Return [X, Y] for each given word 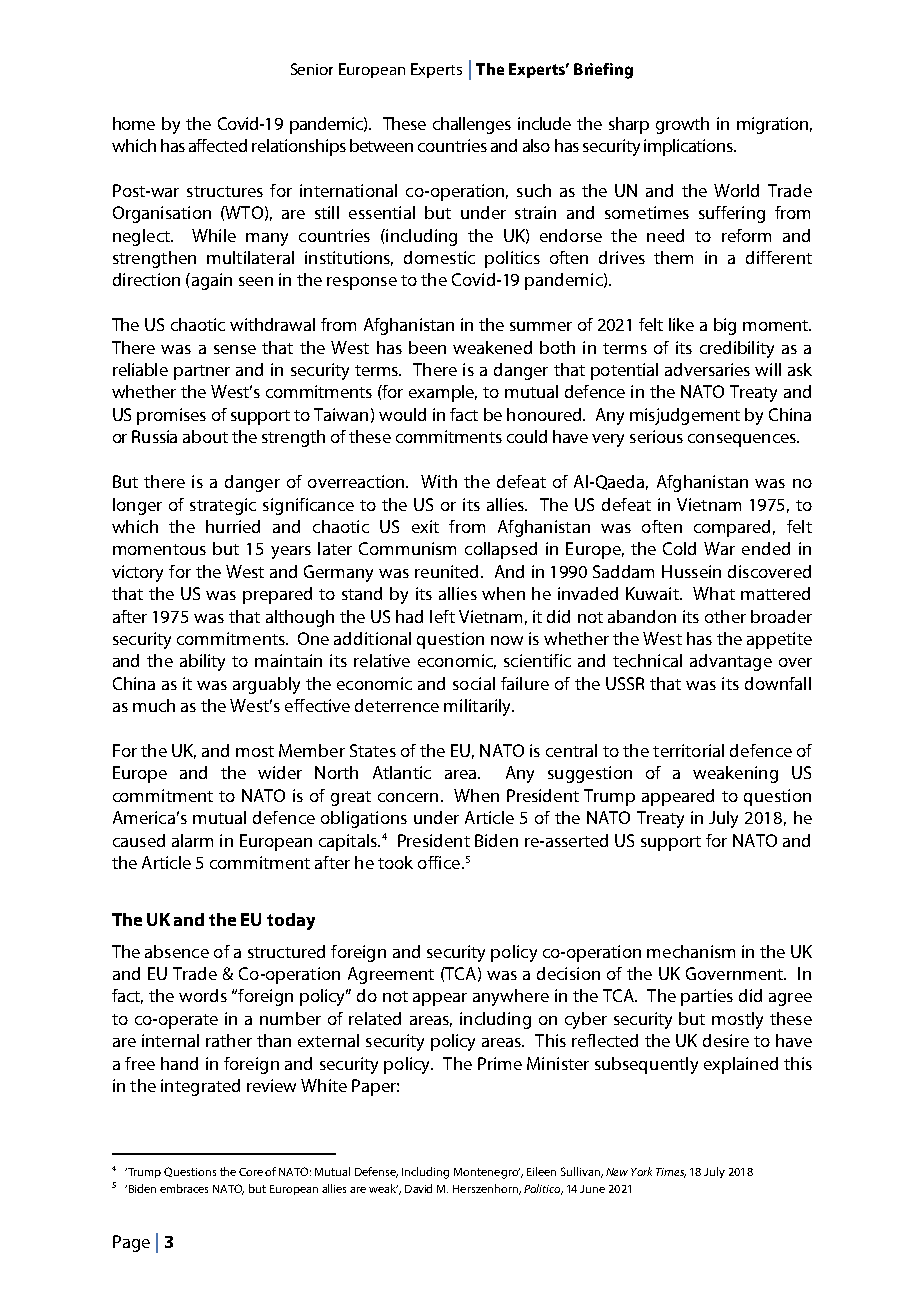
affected [218, 145]
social [474, 683]
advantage [731, 662]
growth [682, 125]
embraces [184, 1188]
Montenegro [487, 1173]
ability [202, 662]
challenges [472, 125]
